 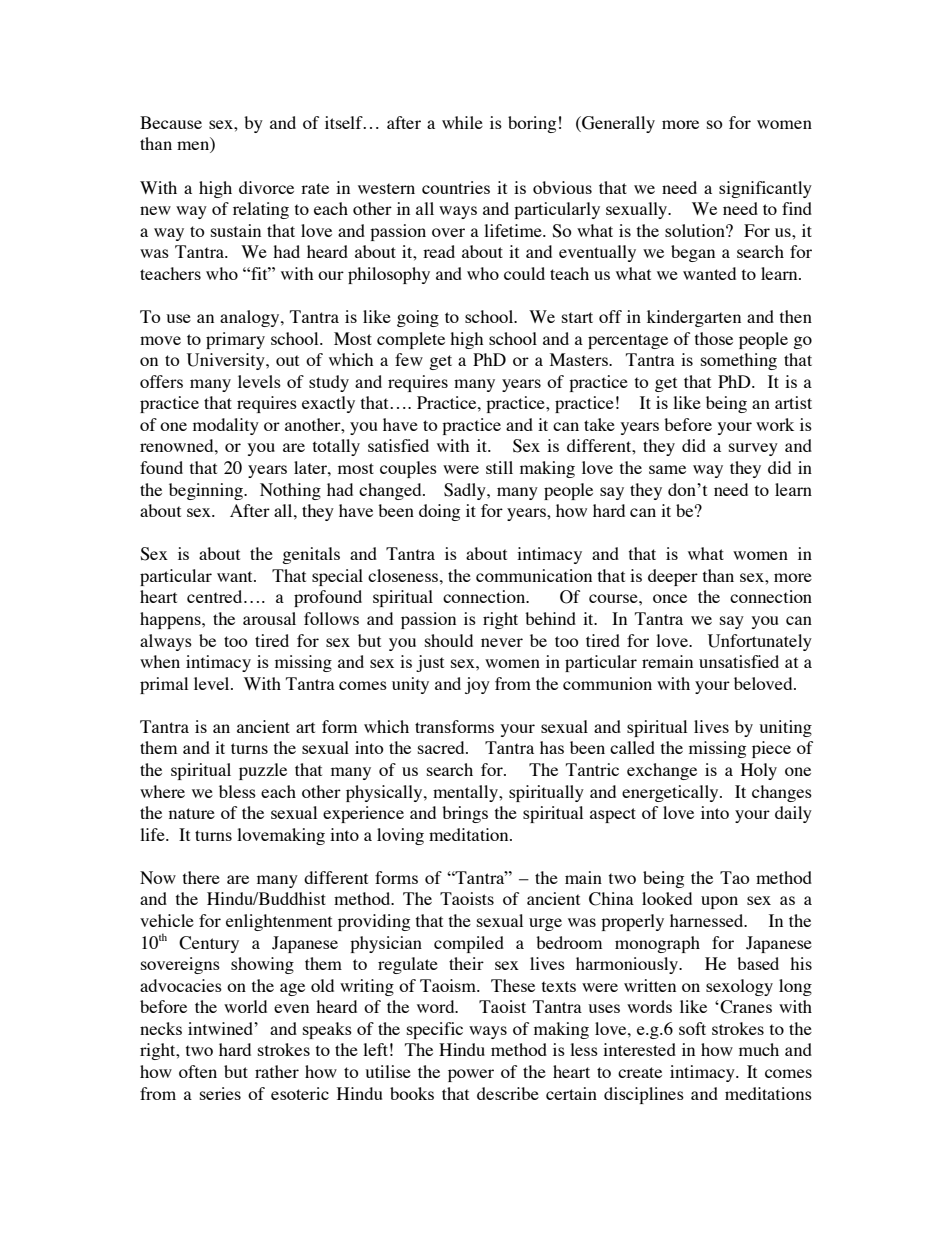 What do you see at coordinates (765, 189) in the screenshot?
I see `significantly` at bounding box center [765, 189].
